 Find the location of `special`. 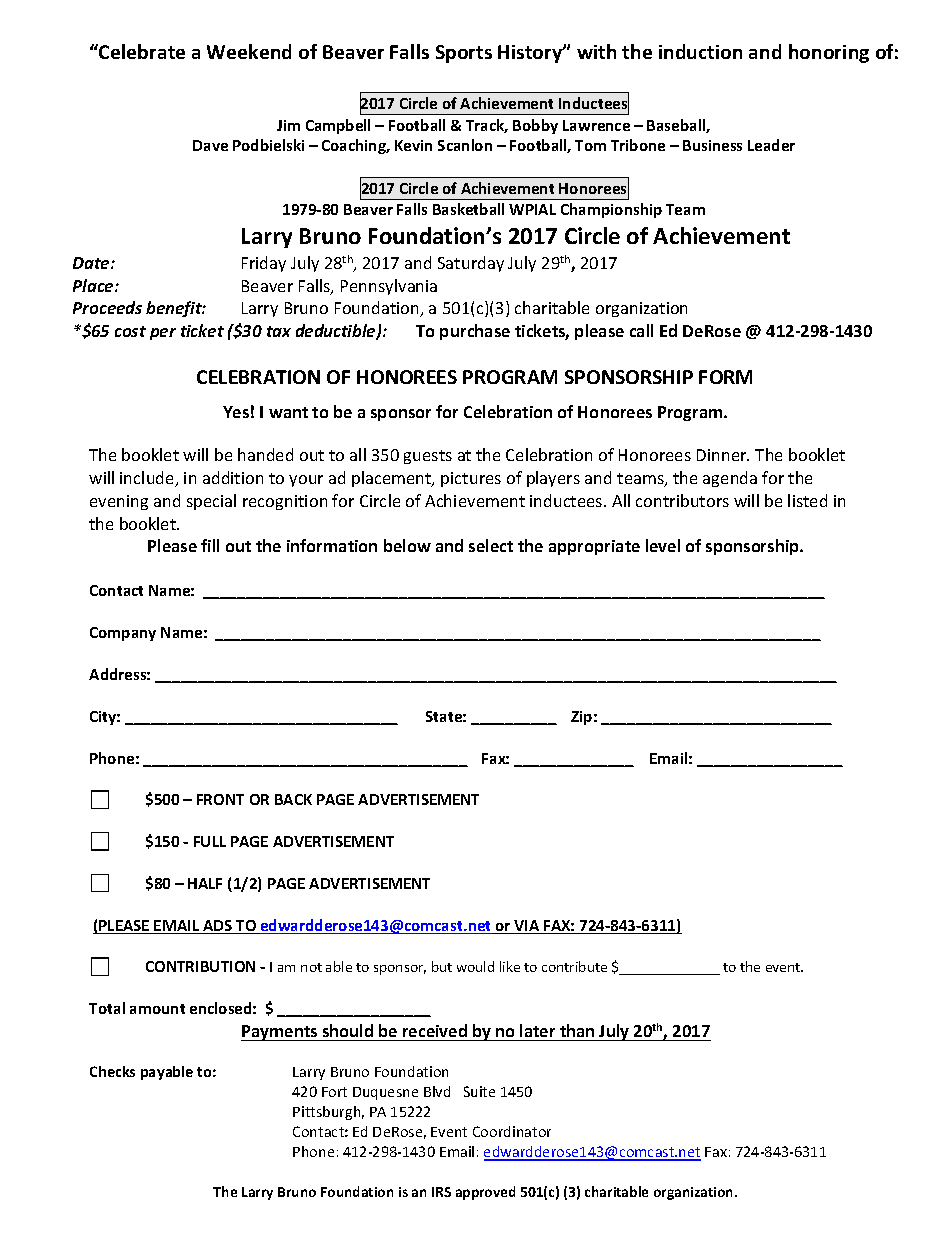

special is located at coordinates (211, 502).
